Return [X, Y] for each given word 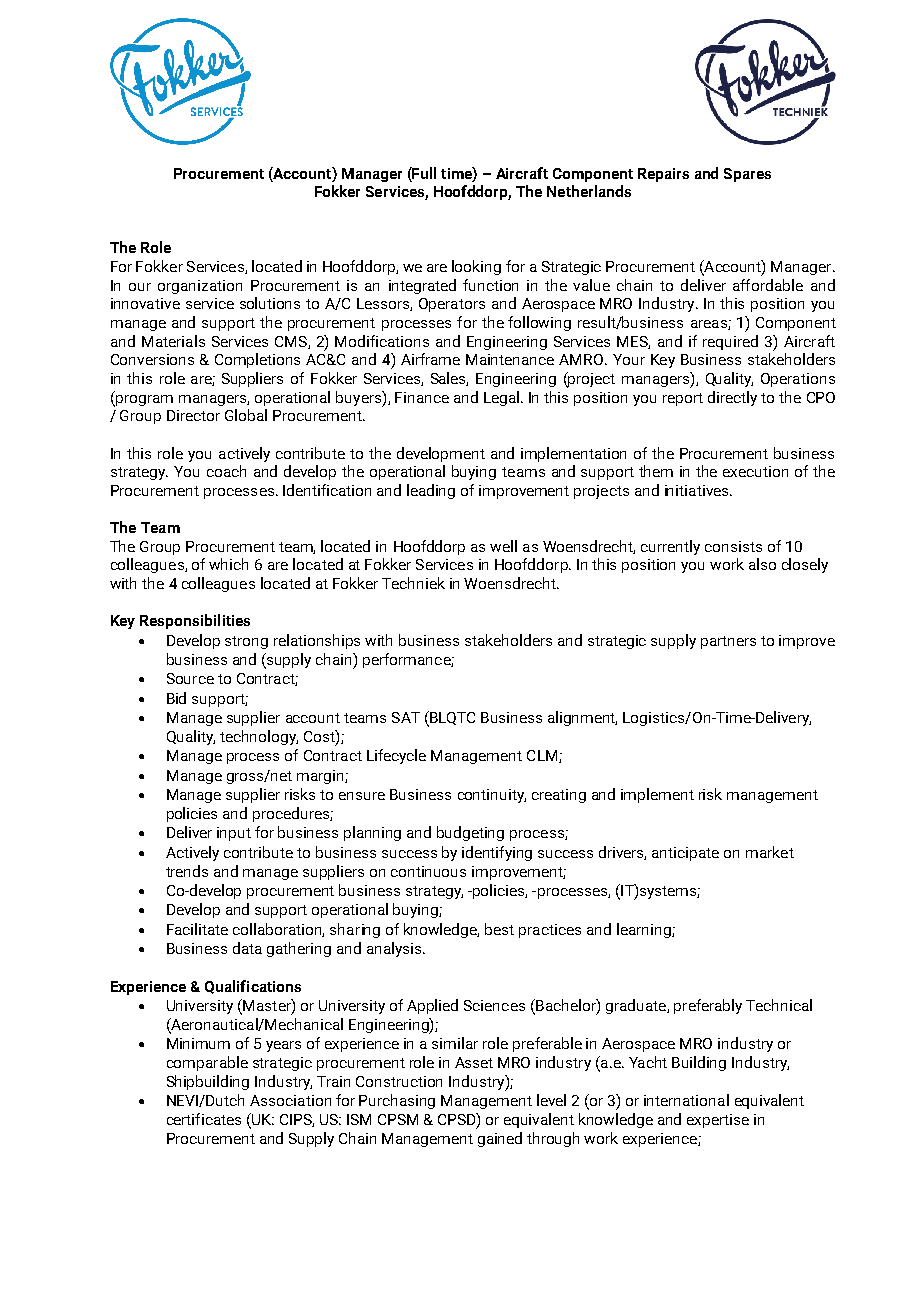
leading [431, 491]
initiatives [698, 490]
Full [423, 173]
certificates [204, 1119]
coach [226, 471]
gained [500, 1139]
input [234, 834]
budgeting [470, 833]
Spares [747, 175]
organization [200, 287]
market [770, 852]
